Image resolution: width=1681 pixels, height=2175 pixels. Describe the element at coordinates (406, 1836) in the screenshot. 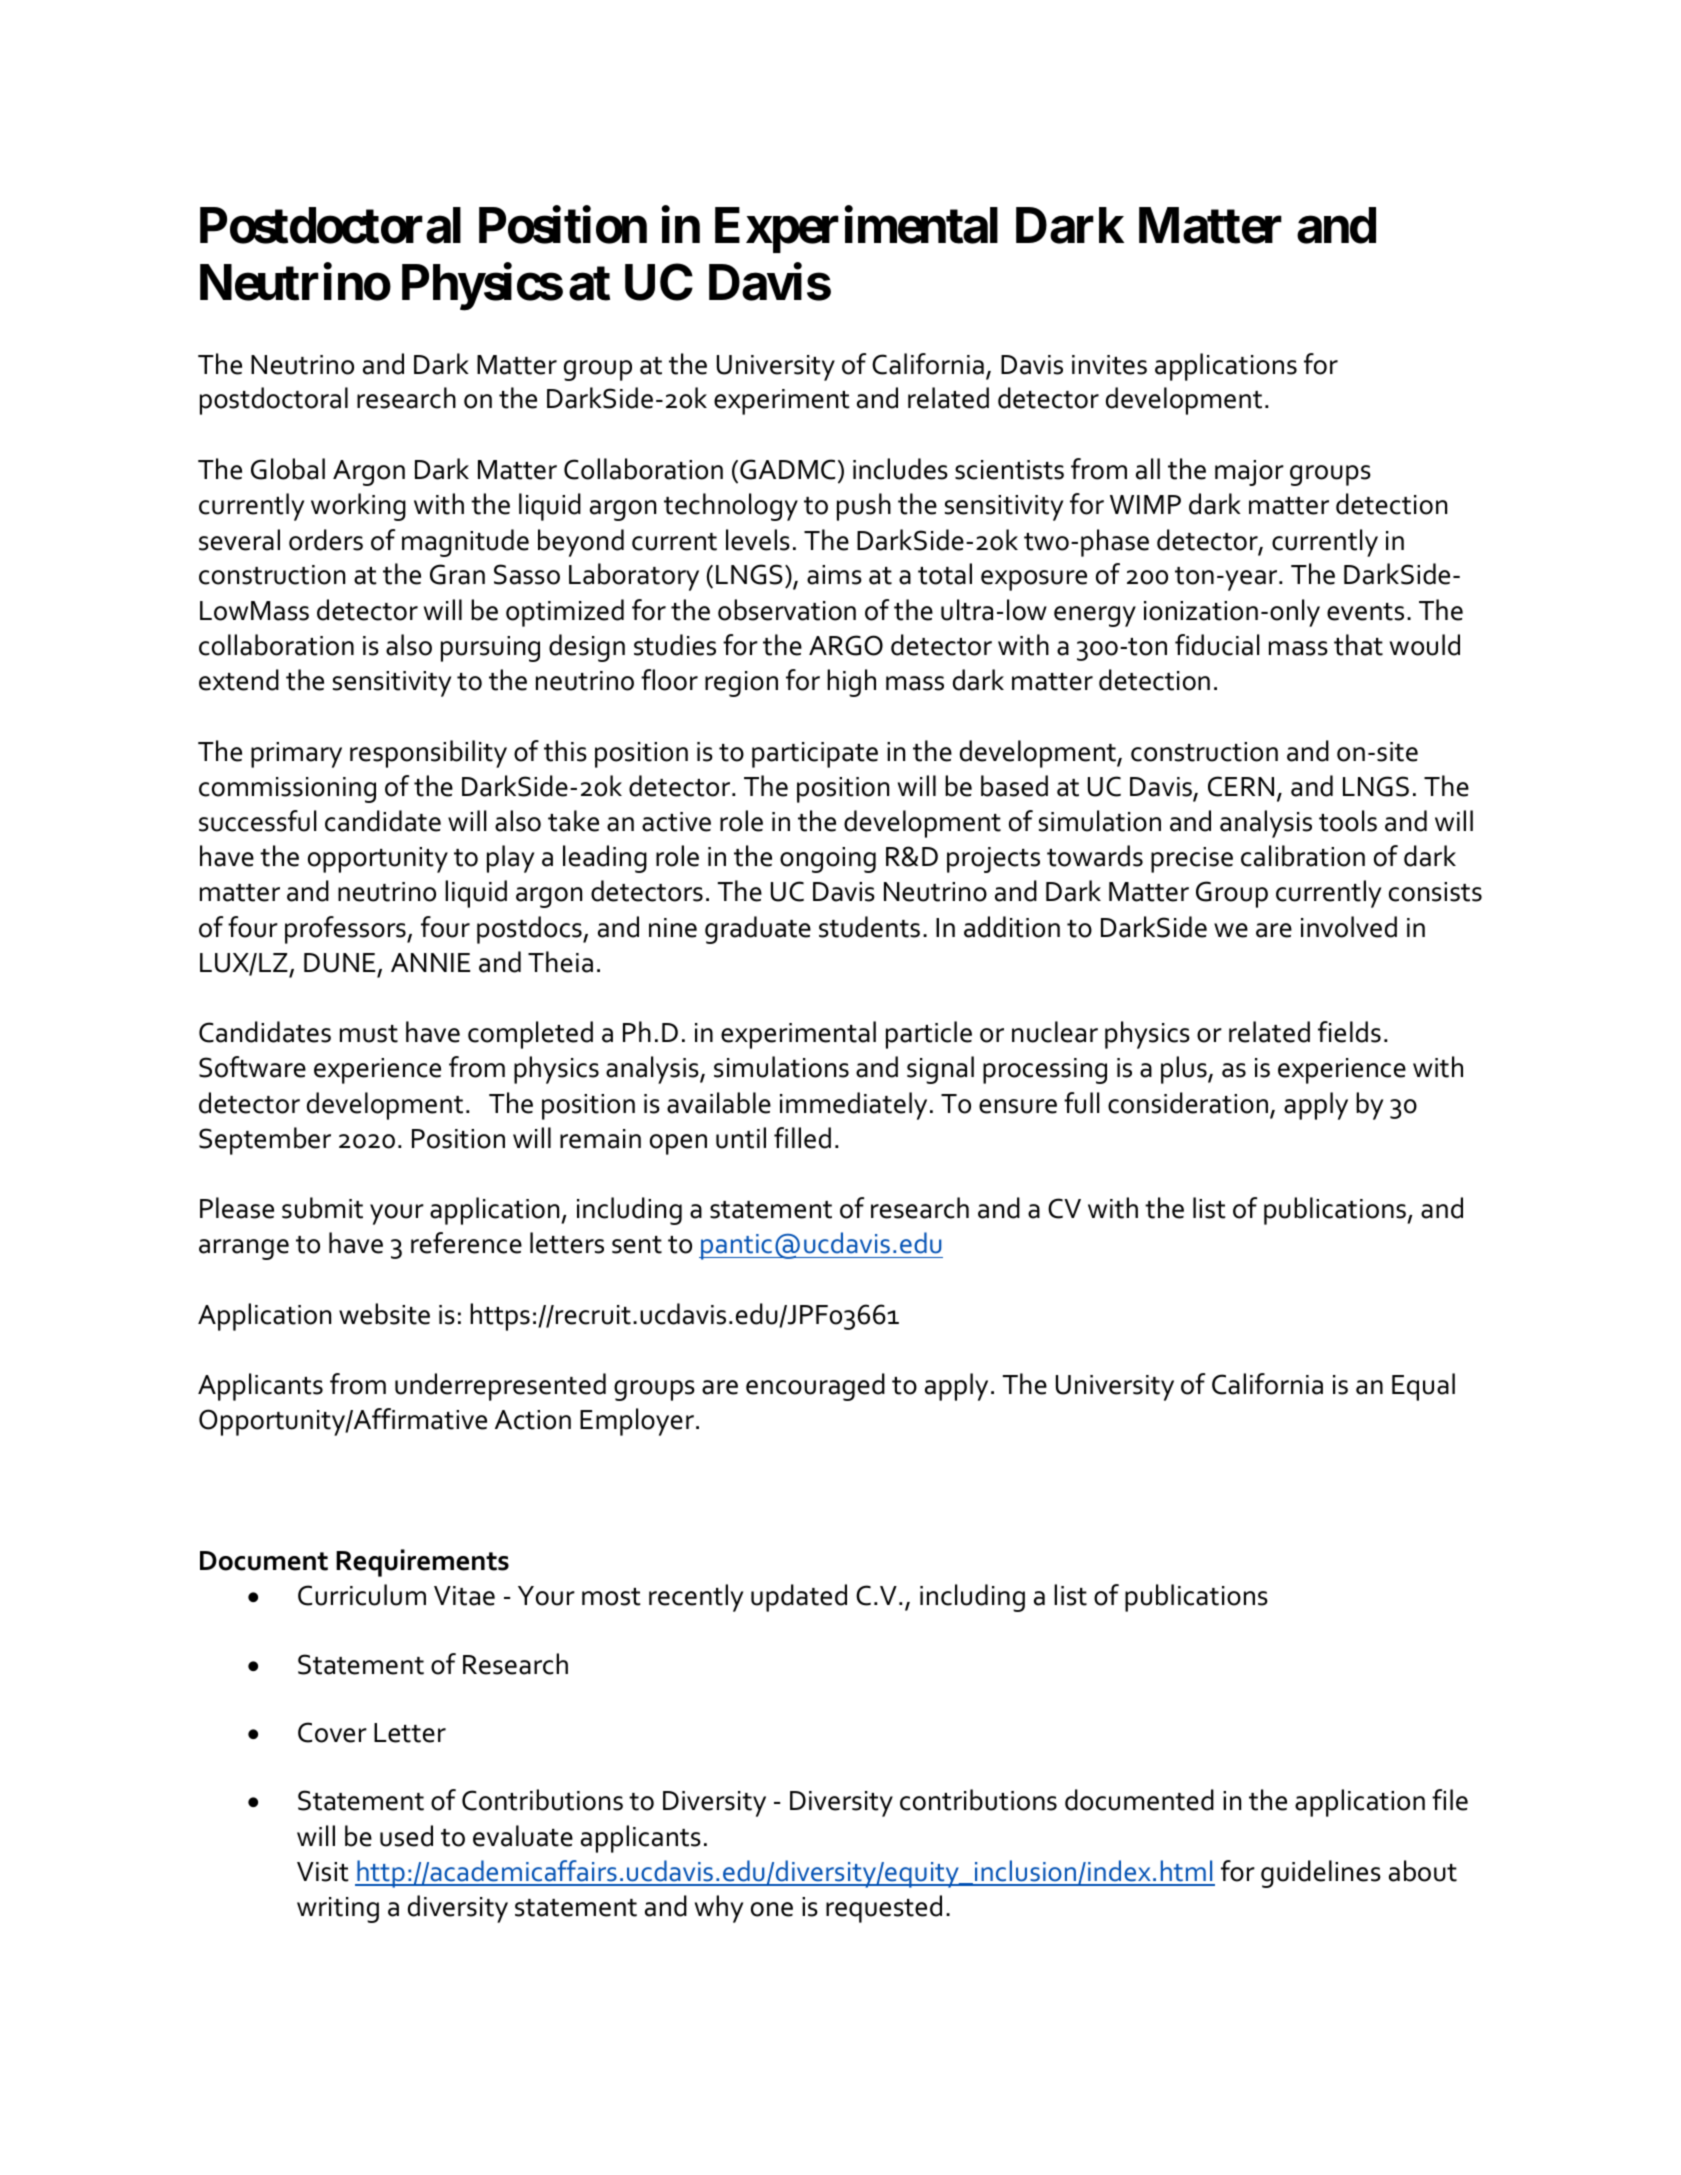

I see `used` at that location.
